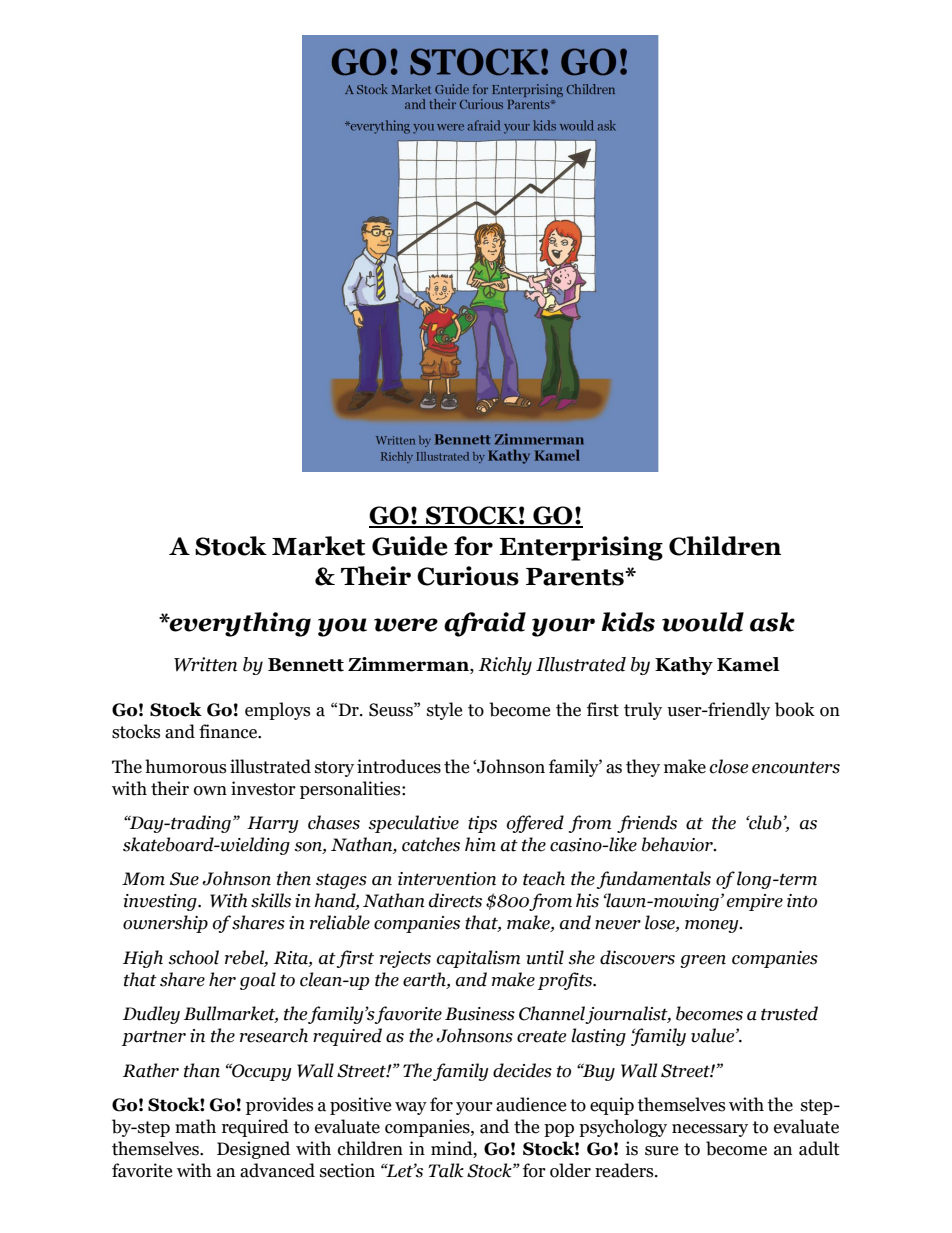 Image resolution: width=952 pixels, height=1233 pixels. I want to click on behavior, so click(678, 844).
